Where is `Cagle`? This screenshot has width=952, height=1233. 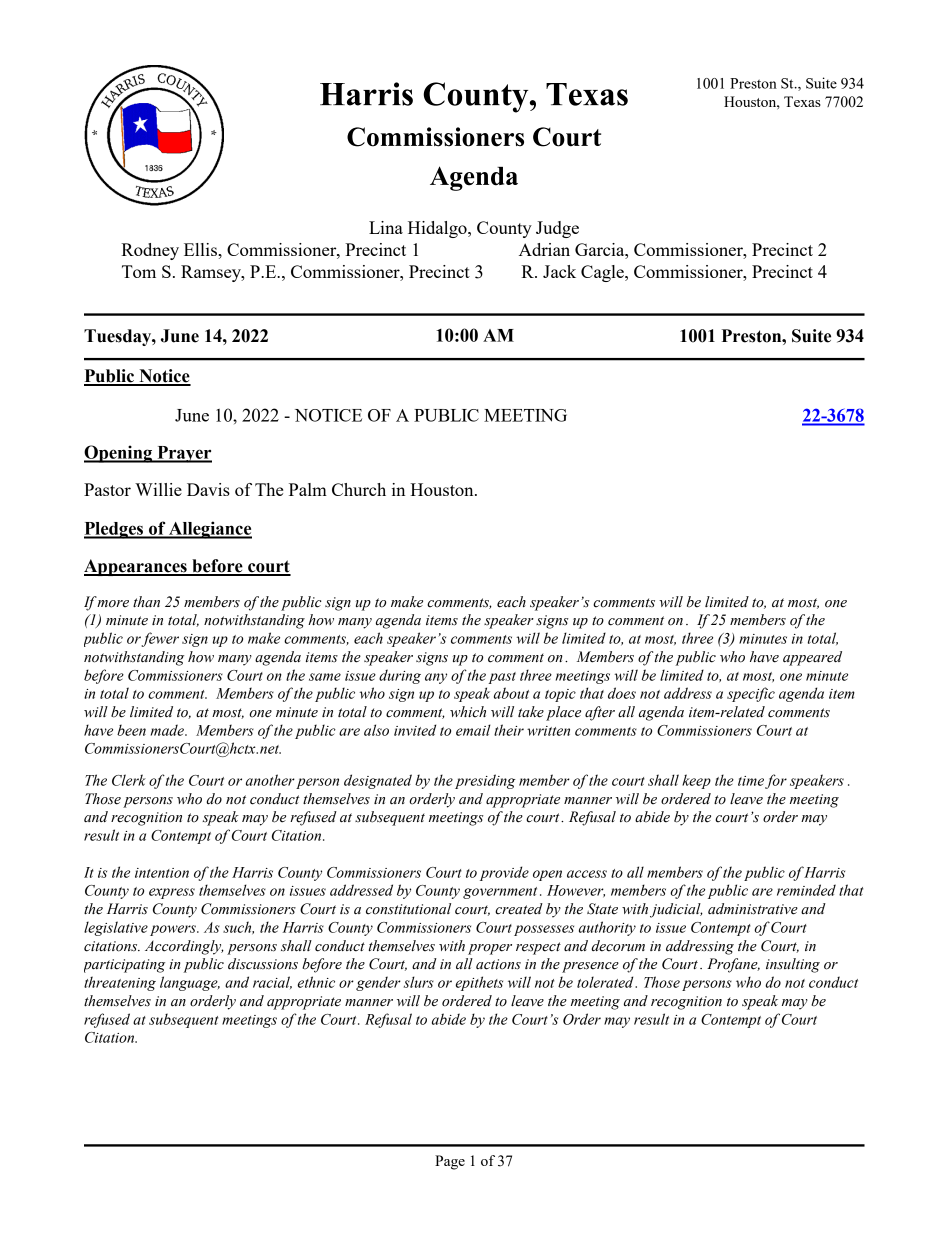
Cagle is located at coordinates (603, 273).
